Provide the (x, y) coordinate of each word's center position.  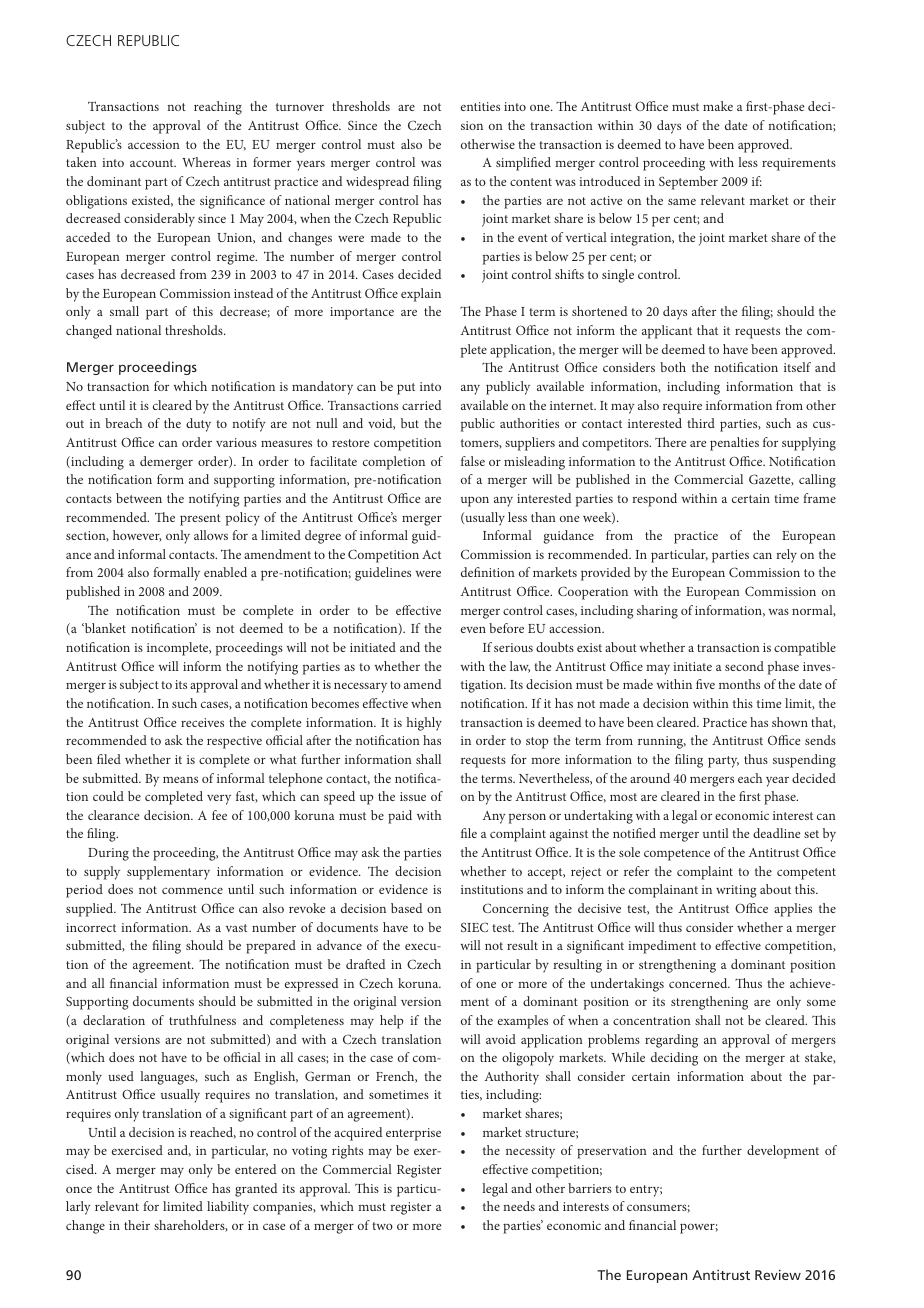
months (739, 684)
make (718, 106)
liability (228, 1208)
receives (202, 722)
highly (424, 724)
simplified (523, 164)
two (382, 1226)
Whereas (206, 162)
